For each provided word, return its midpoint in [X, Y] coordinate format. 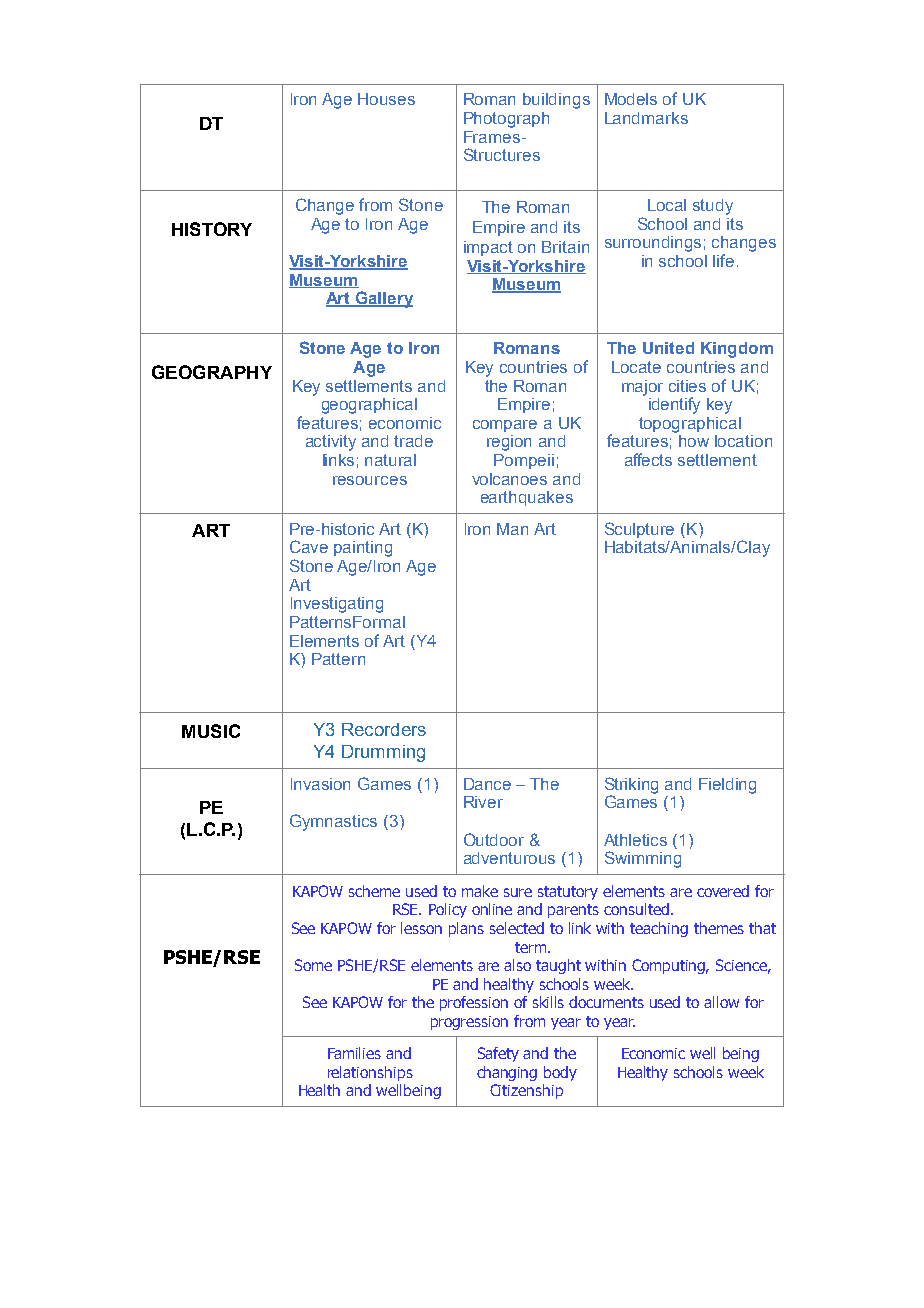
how [694, 441]
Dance [487, 784]
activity [331, 443]
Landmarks [646, 118]
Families [354, 1053]
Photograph [506, 120]
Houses [386, 99]
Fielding [727, 786]
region [509, 443]
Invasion [320, 784]
